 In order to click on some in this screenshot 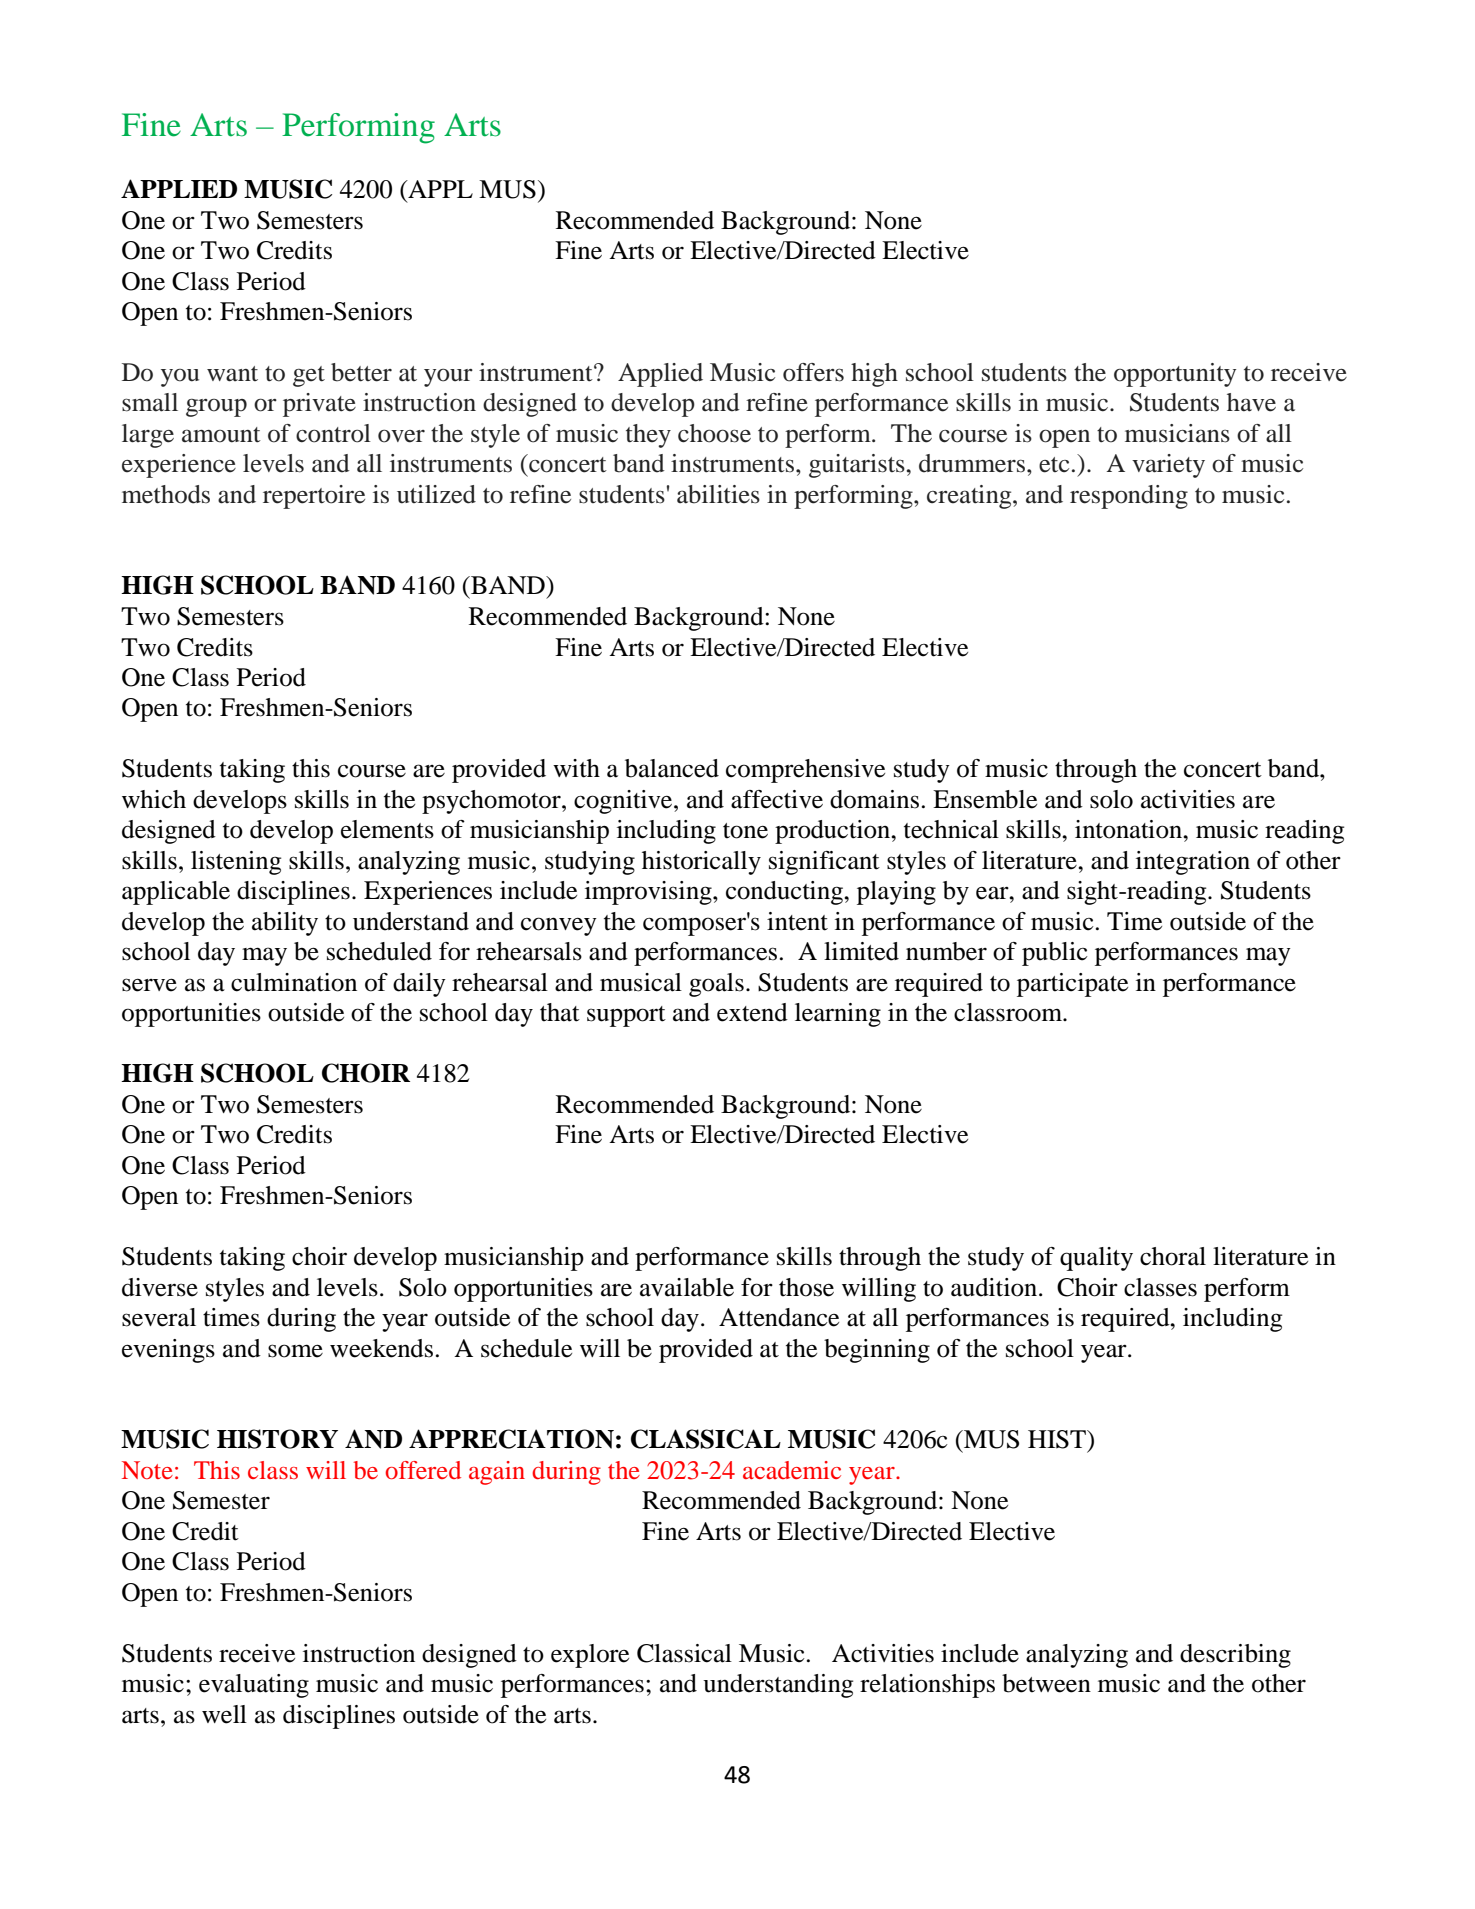, I will do `click(295, 1351)`.
